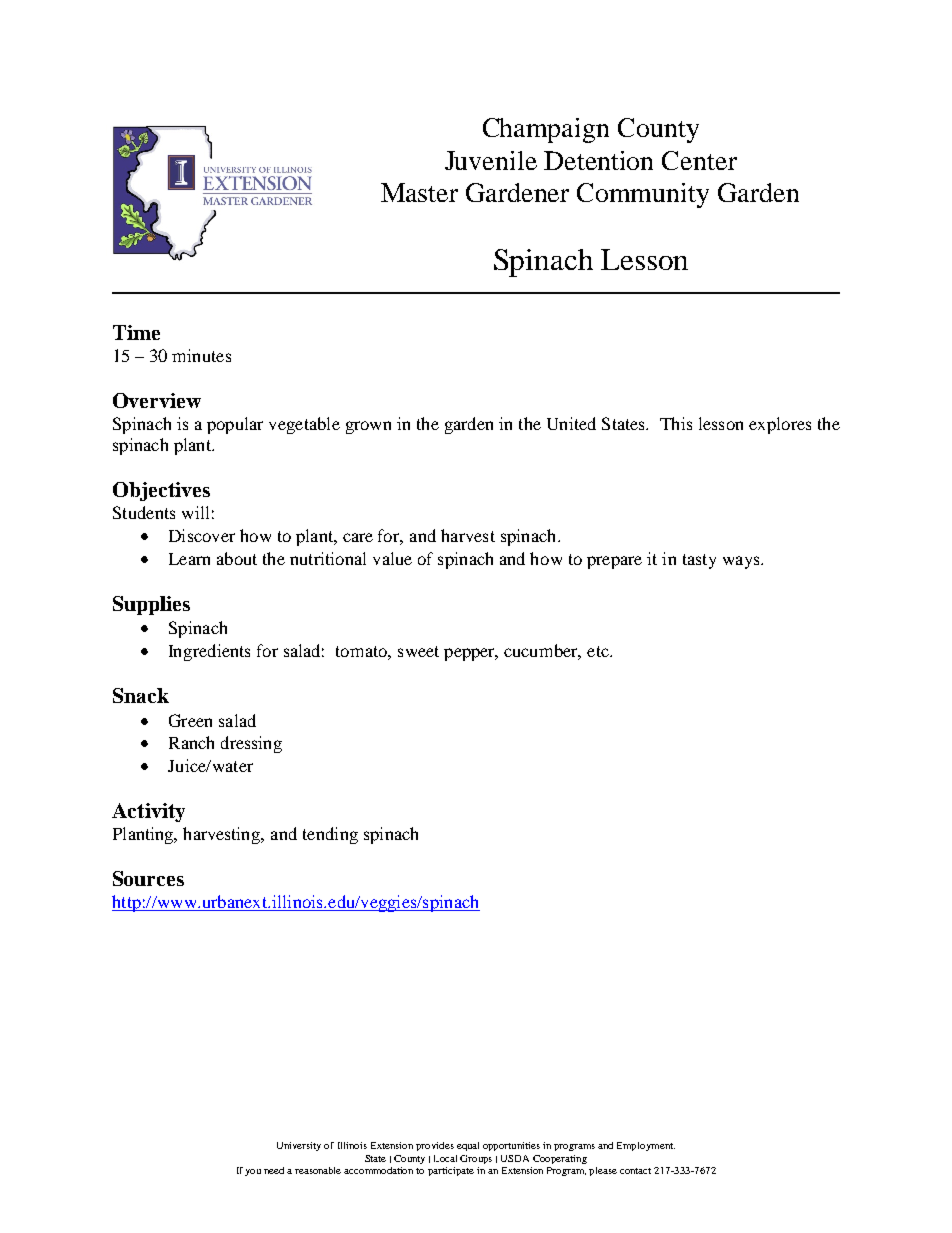 This screenshot has height=1233, width=952. Describe the element at coordinates (676, 423) in the screenshot. I see `This` at that location.
